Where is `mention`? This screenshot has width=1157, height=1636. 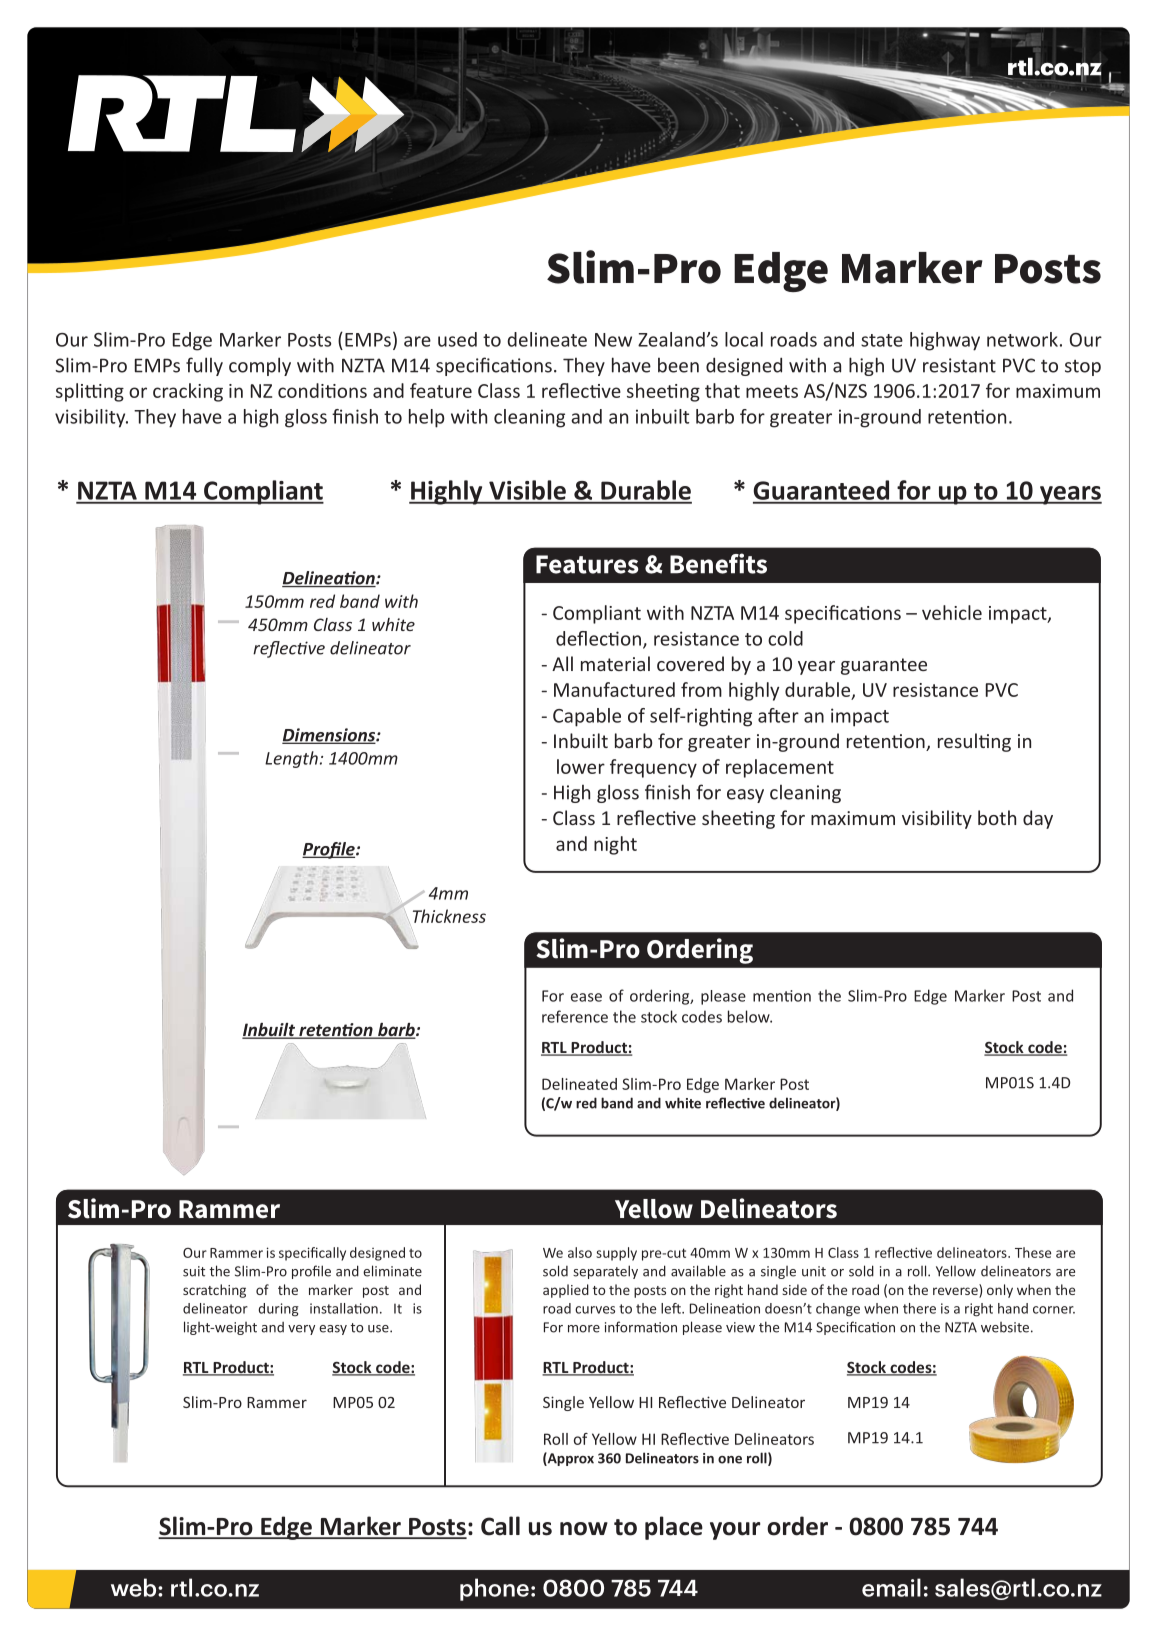
mention is located at coordinates (782, 996).
